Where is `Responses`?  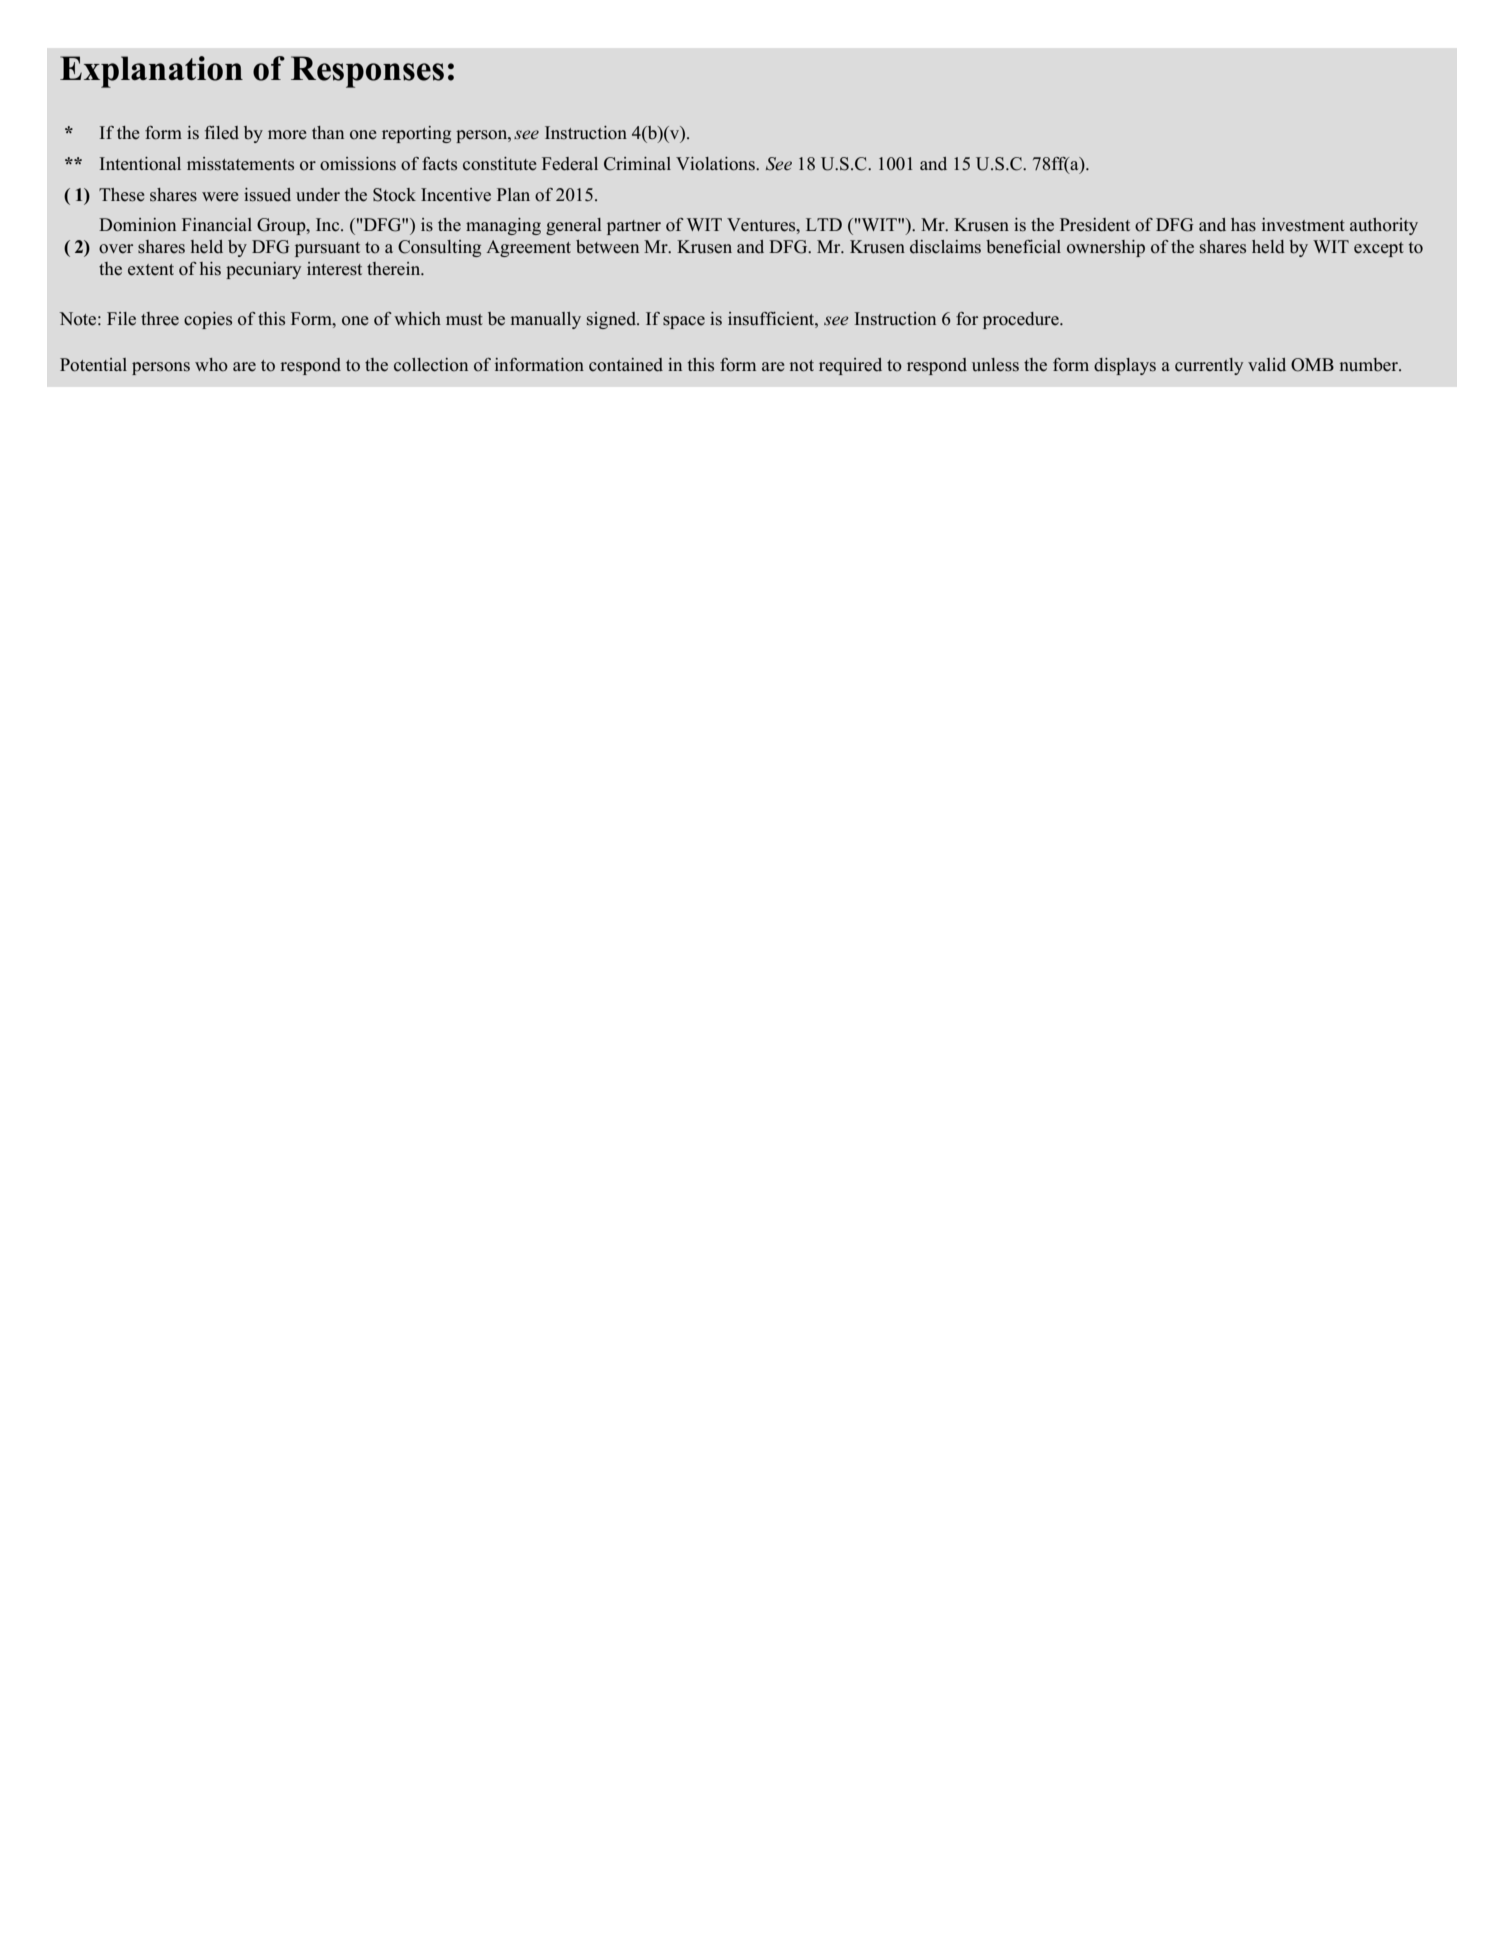 Responses is located at coordinates (367, 72).
